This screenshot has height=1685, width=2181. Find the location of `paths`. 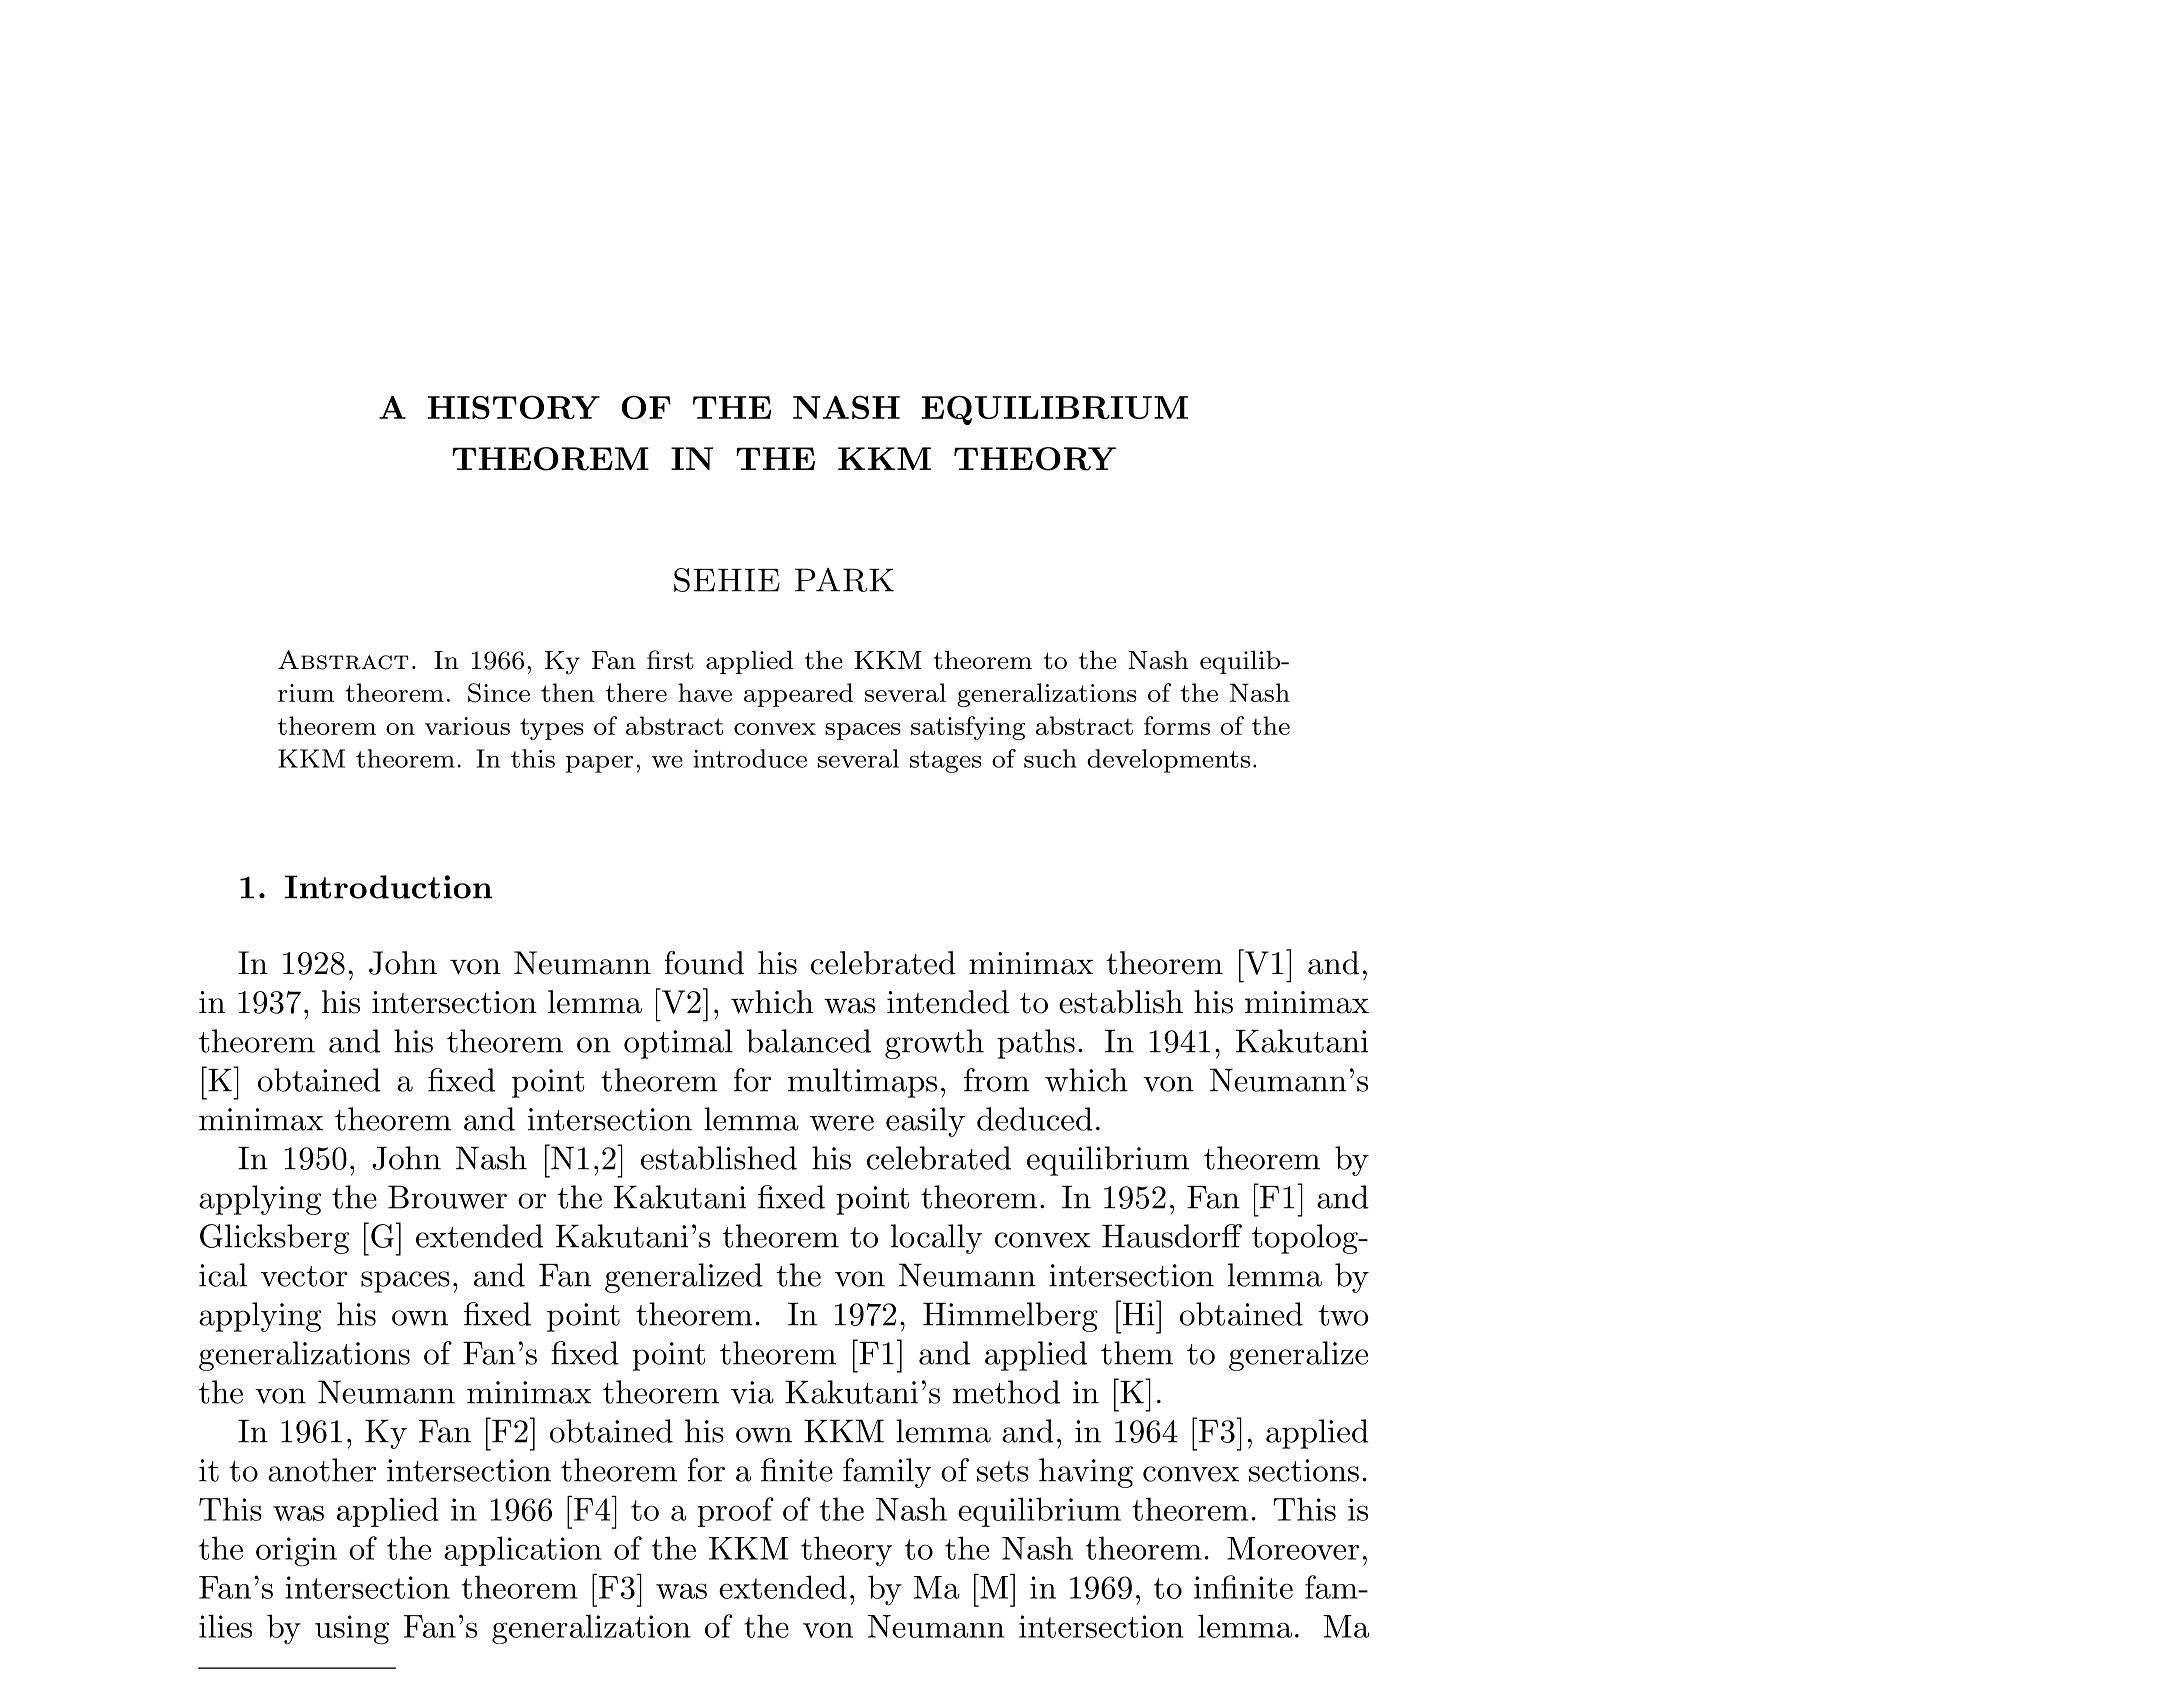

paths is located at coordinates (1036, 1044).
